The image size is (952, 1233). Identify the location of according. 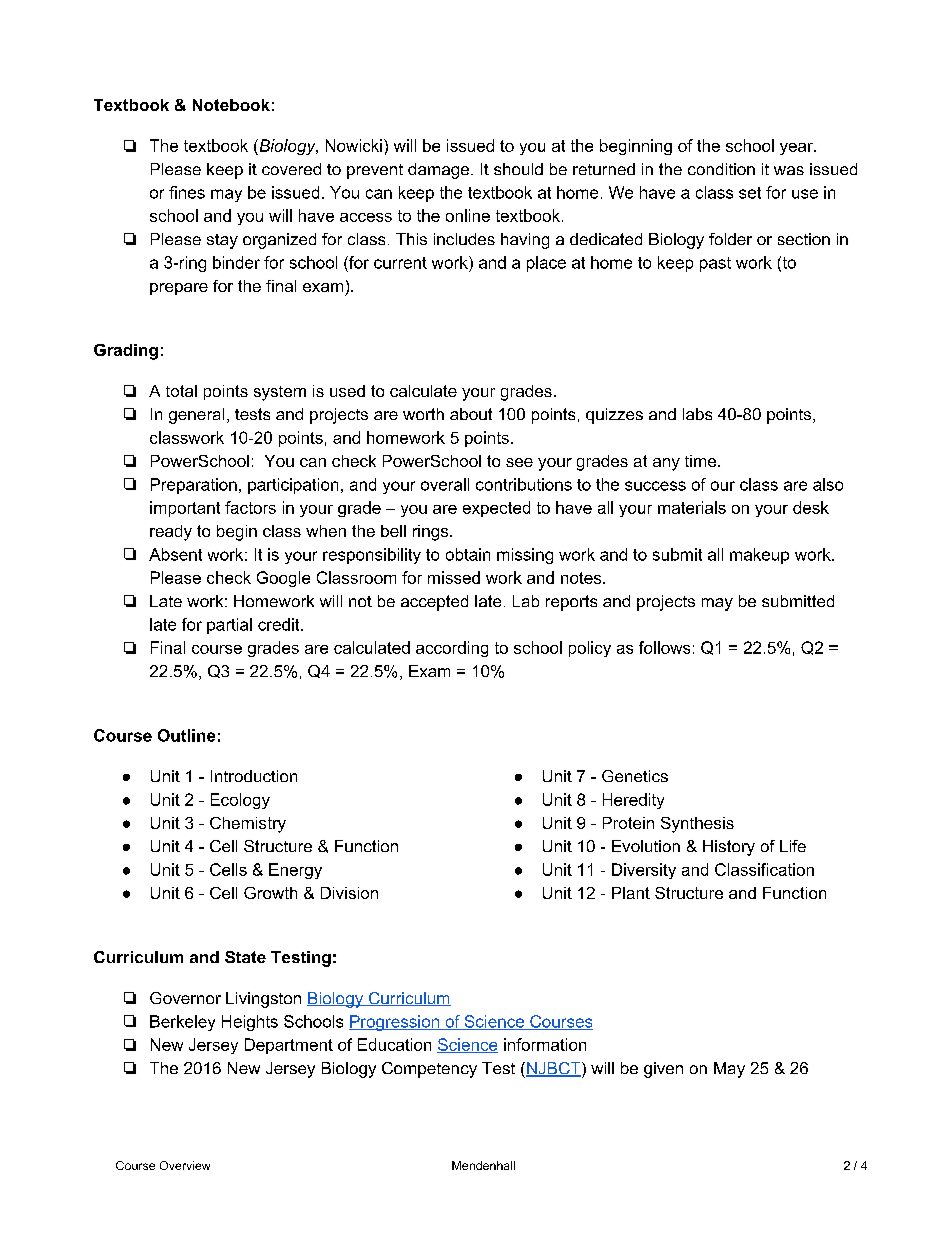
(452, 649).
